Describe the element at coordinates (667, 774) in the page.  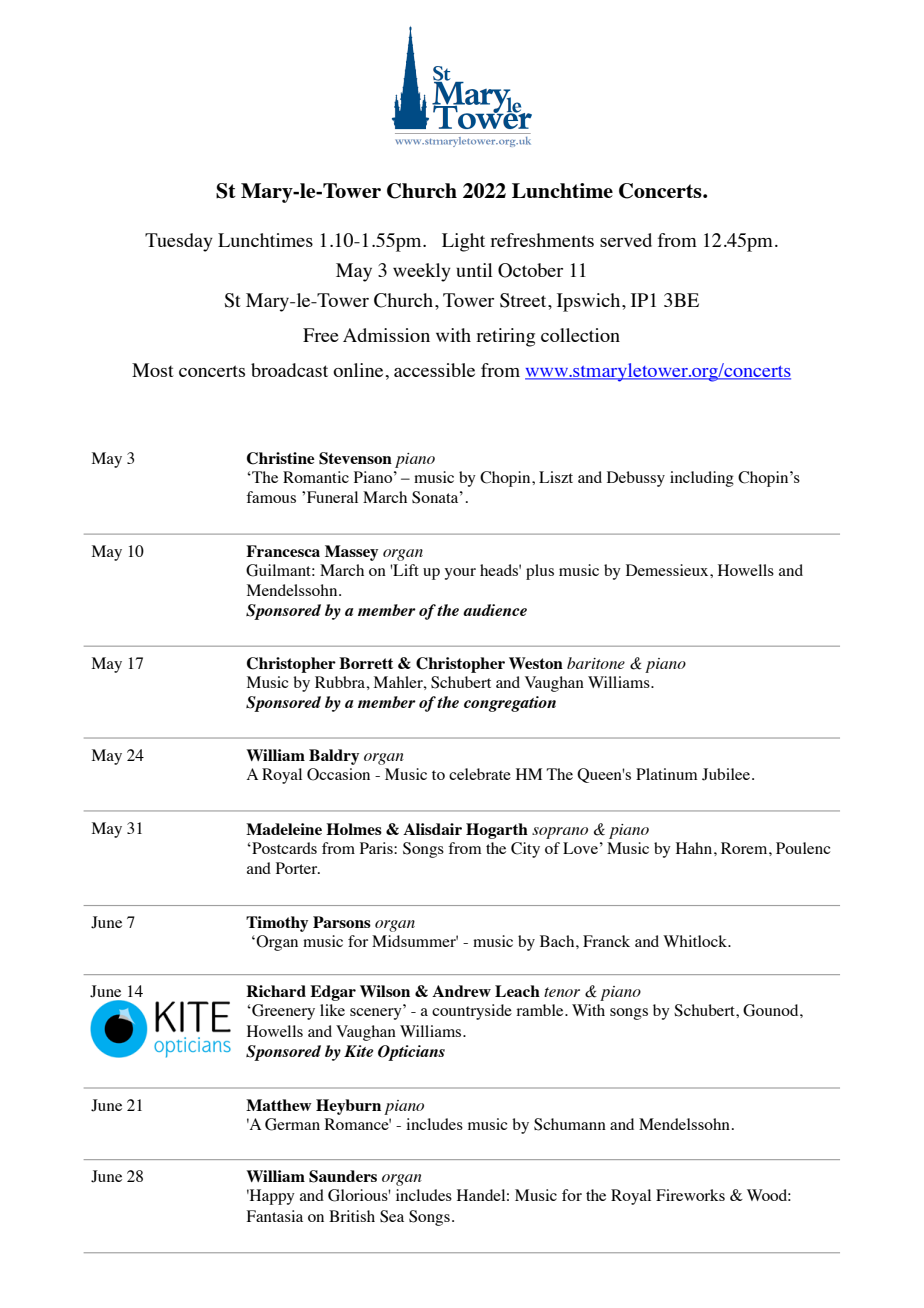
I see `Platinum` at that location.
